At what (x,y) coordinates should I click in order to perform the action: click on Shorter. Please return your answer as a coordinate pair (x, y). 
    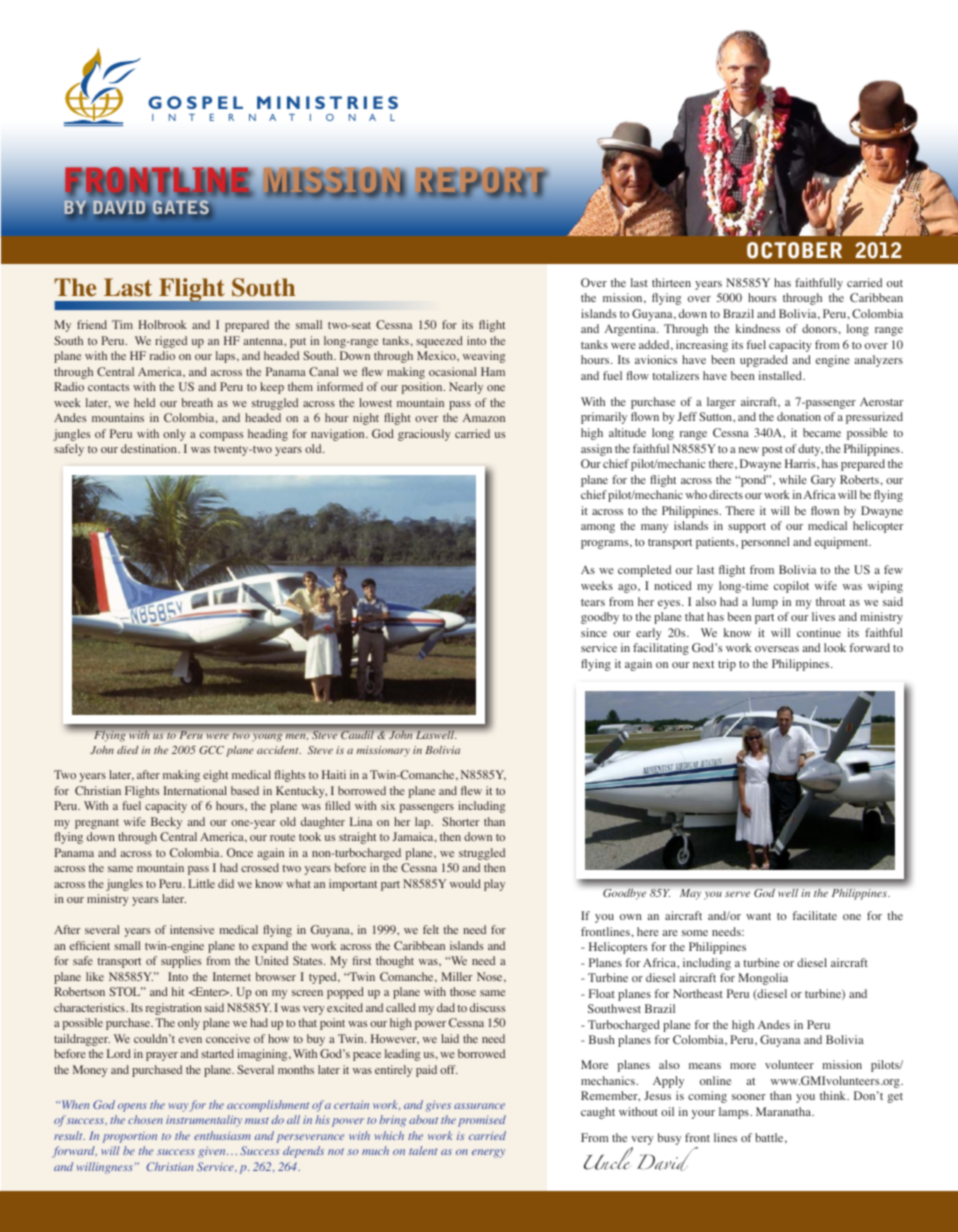
    Looking at the image, I should click on (460, 821).
